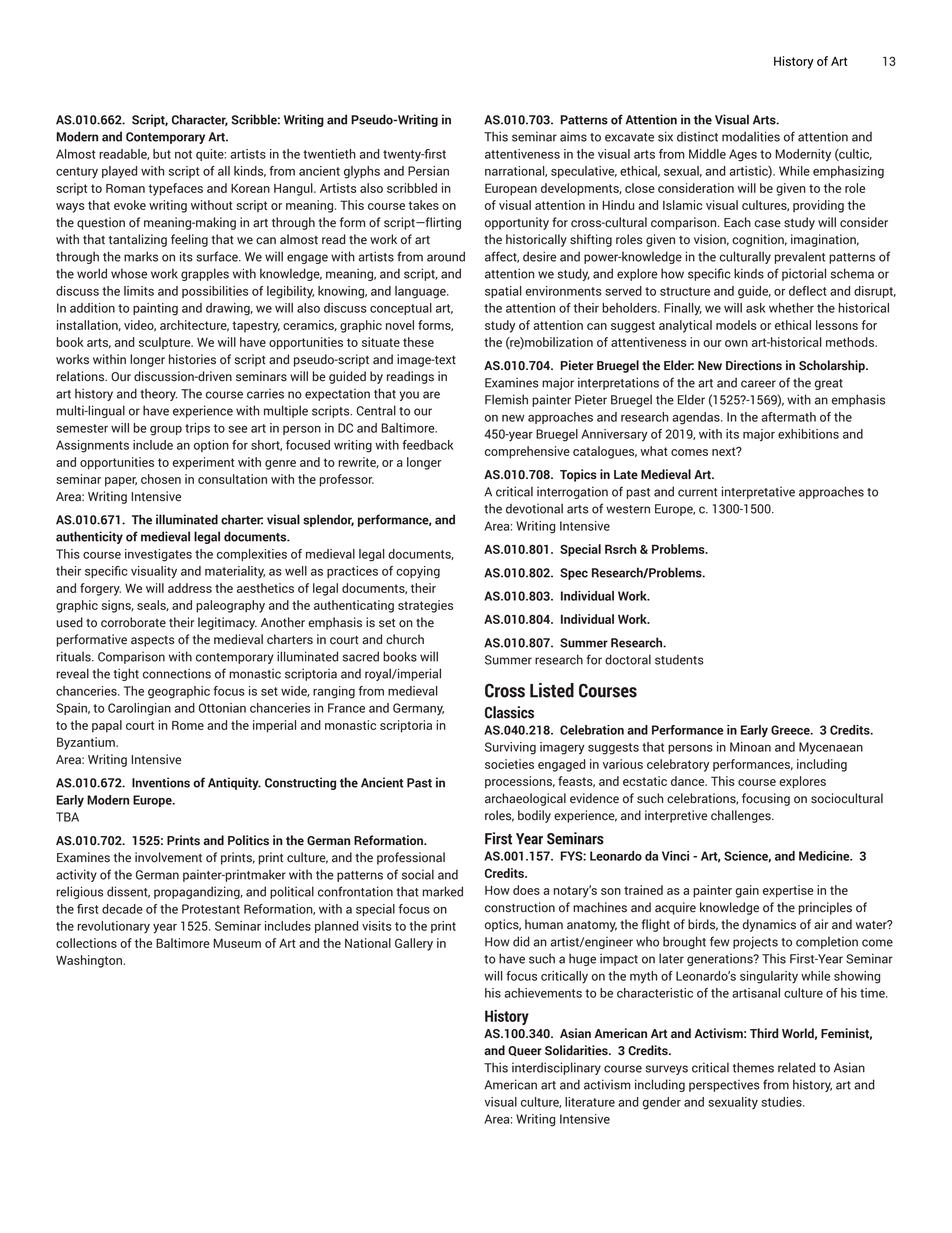 This screenshot has height=1233, width=952. Describe the element at coordinates (679, 659) in the screenshot. I see `students` at that location.
